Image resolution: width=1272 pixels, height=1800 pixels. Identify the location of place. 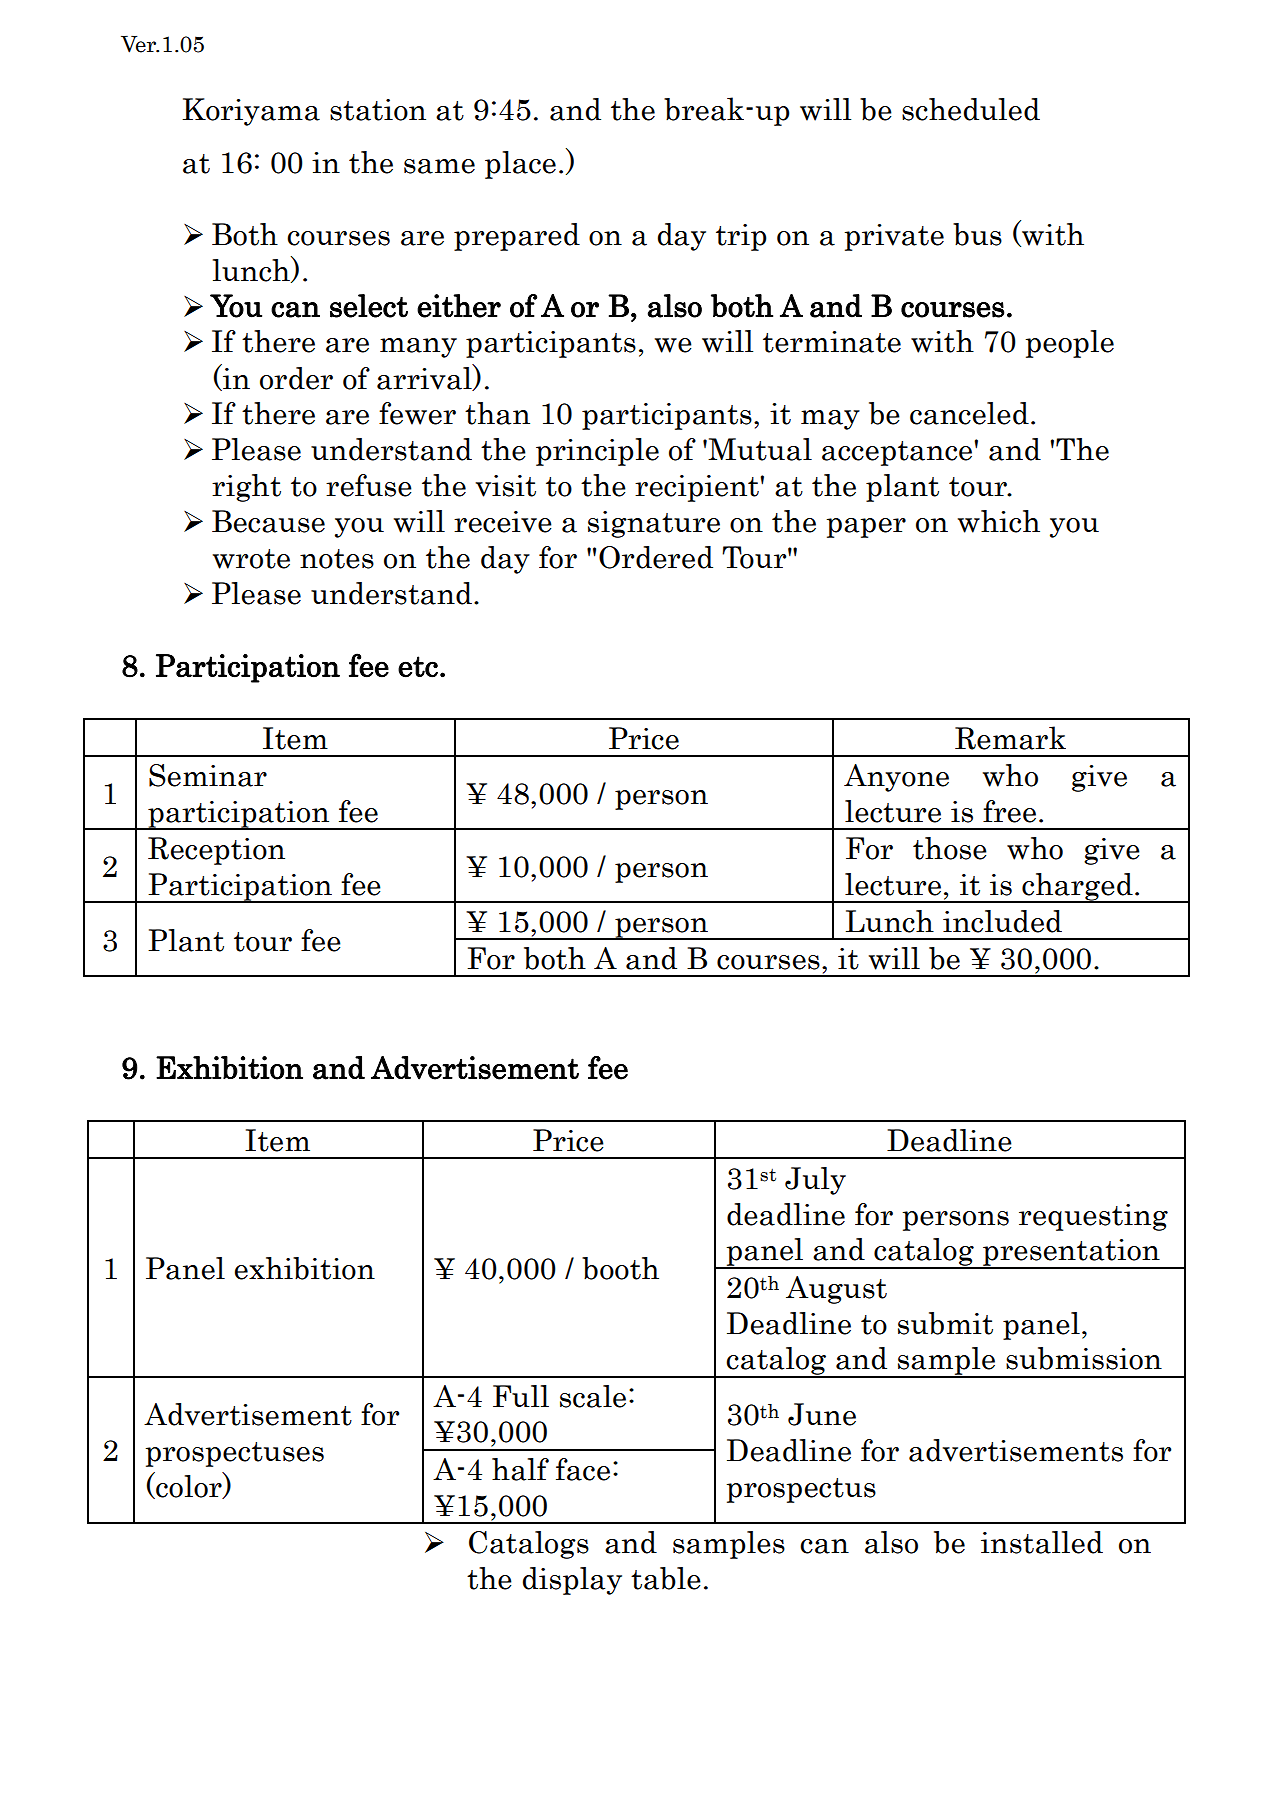
(520, 165).
